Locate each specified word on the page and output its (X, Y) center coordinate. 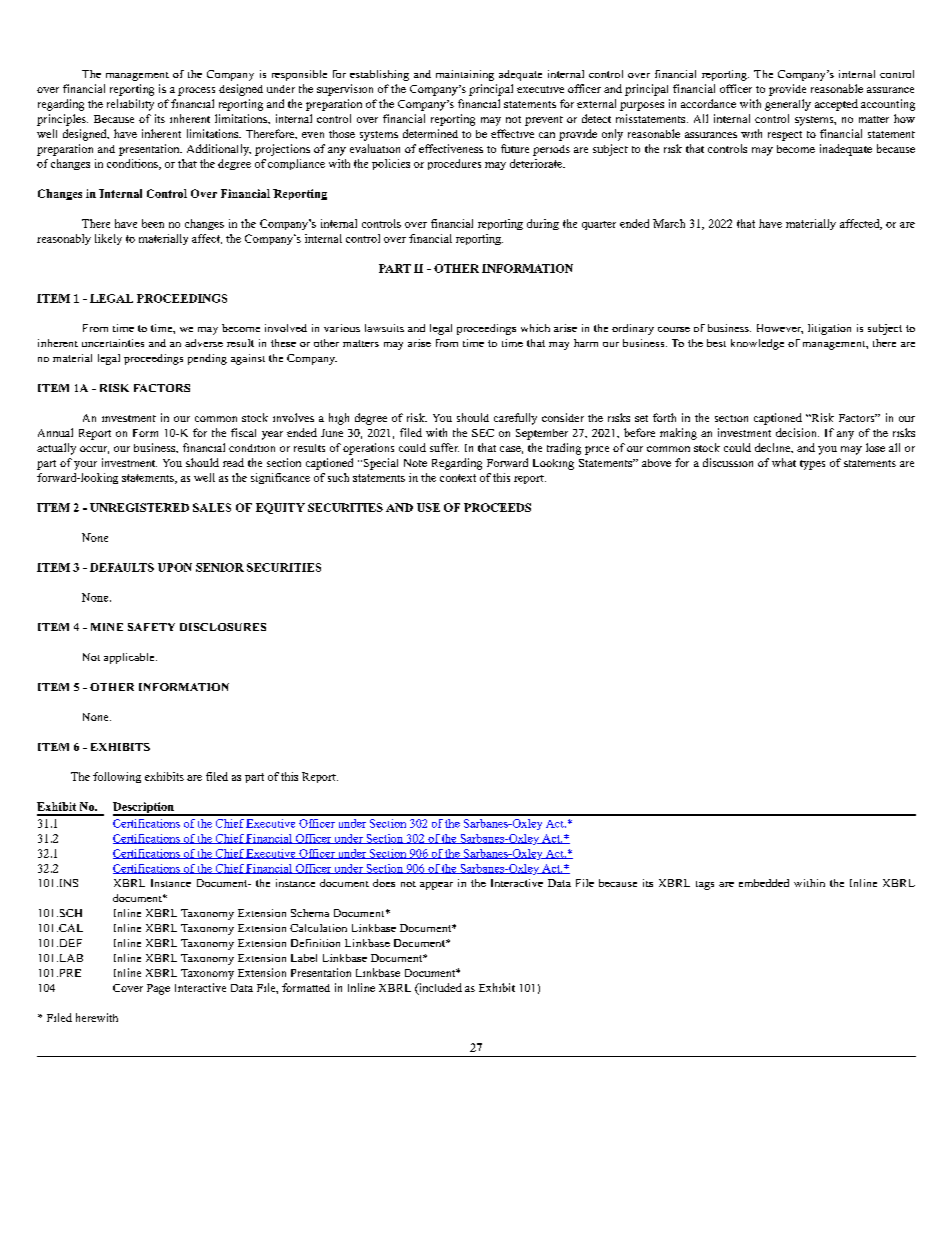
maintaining (465, 75)
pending (207, 359)
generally (788, 105)
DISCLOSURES (223, 627)
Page (158, 989)
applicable (130, 658)
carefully (515, 419)
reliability (130, 105)
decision (797, 432)
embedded (764, 883)
